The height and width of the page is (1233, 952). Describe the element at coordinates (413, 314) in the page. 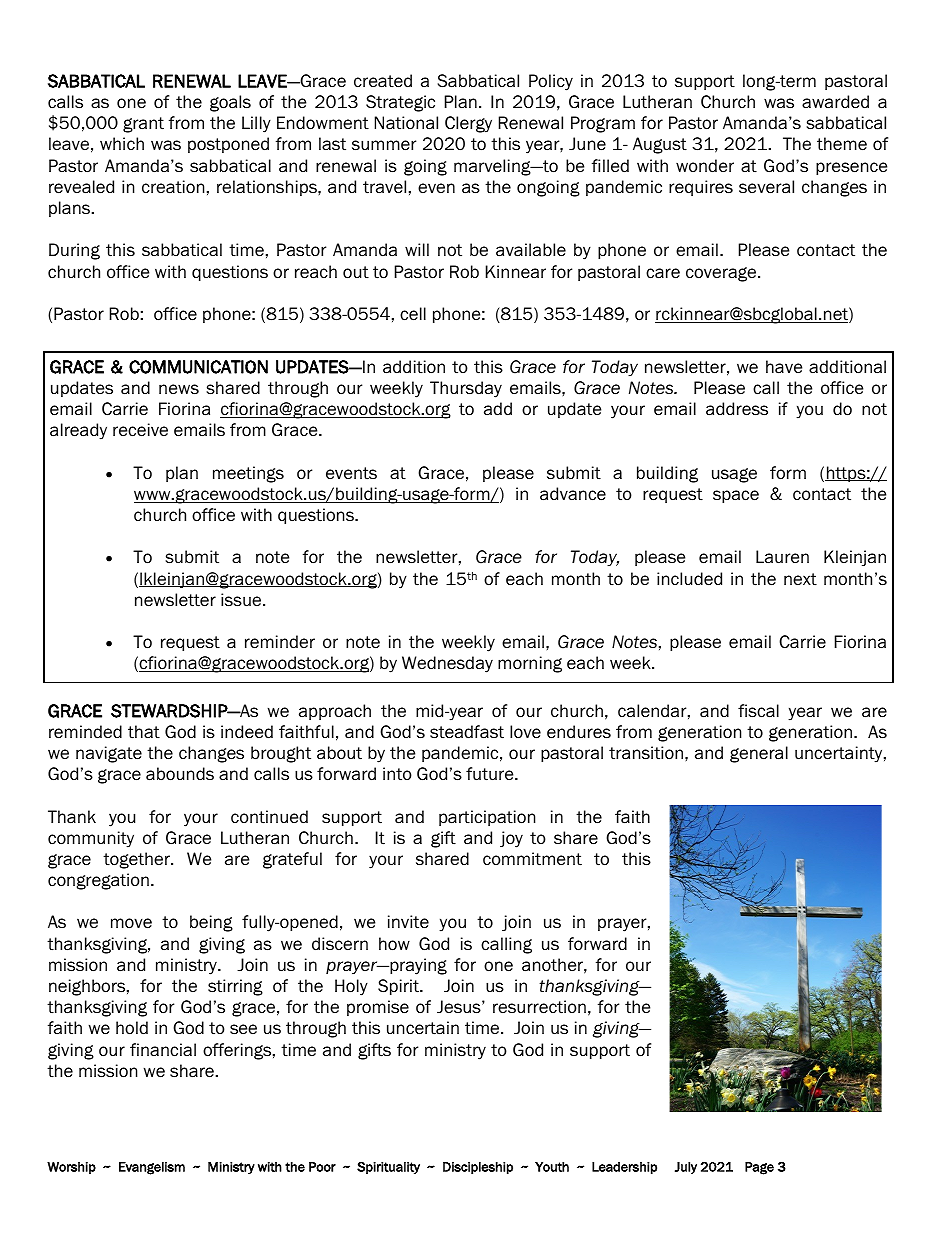

I see `cell` at that location.
